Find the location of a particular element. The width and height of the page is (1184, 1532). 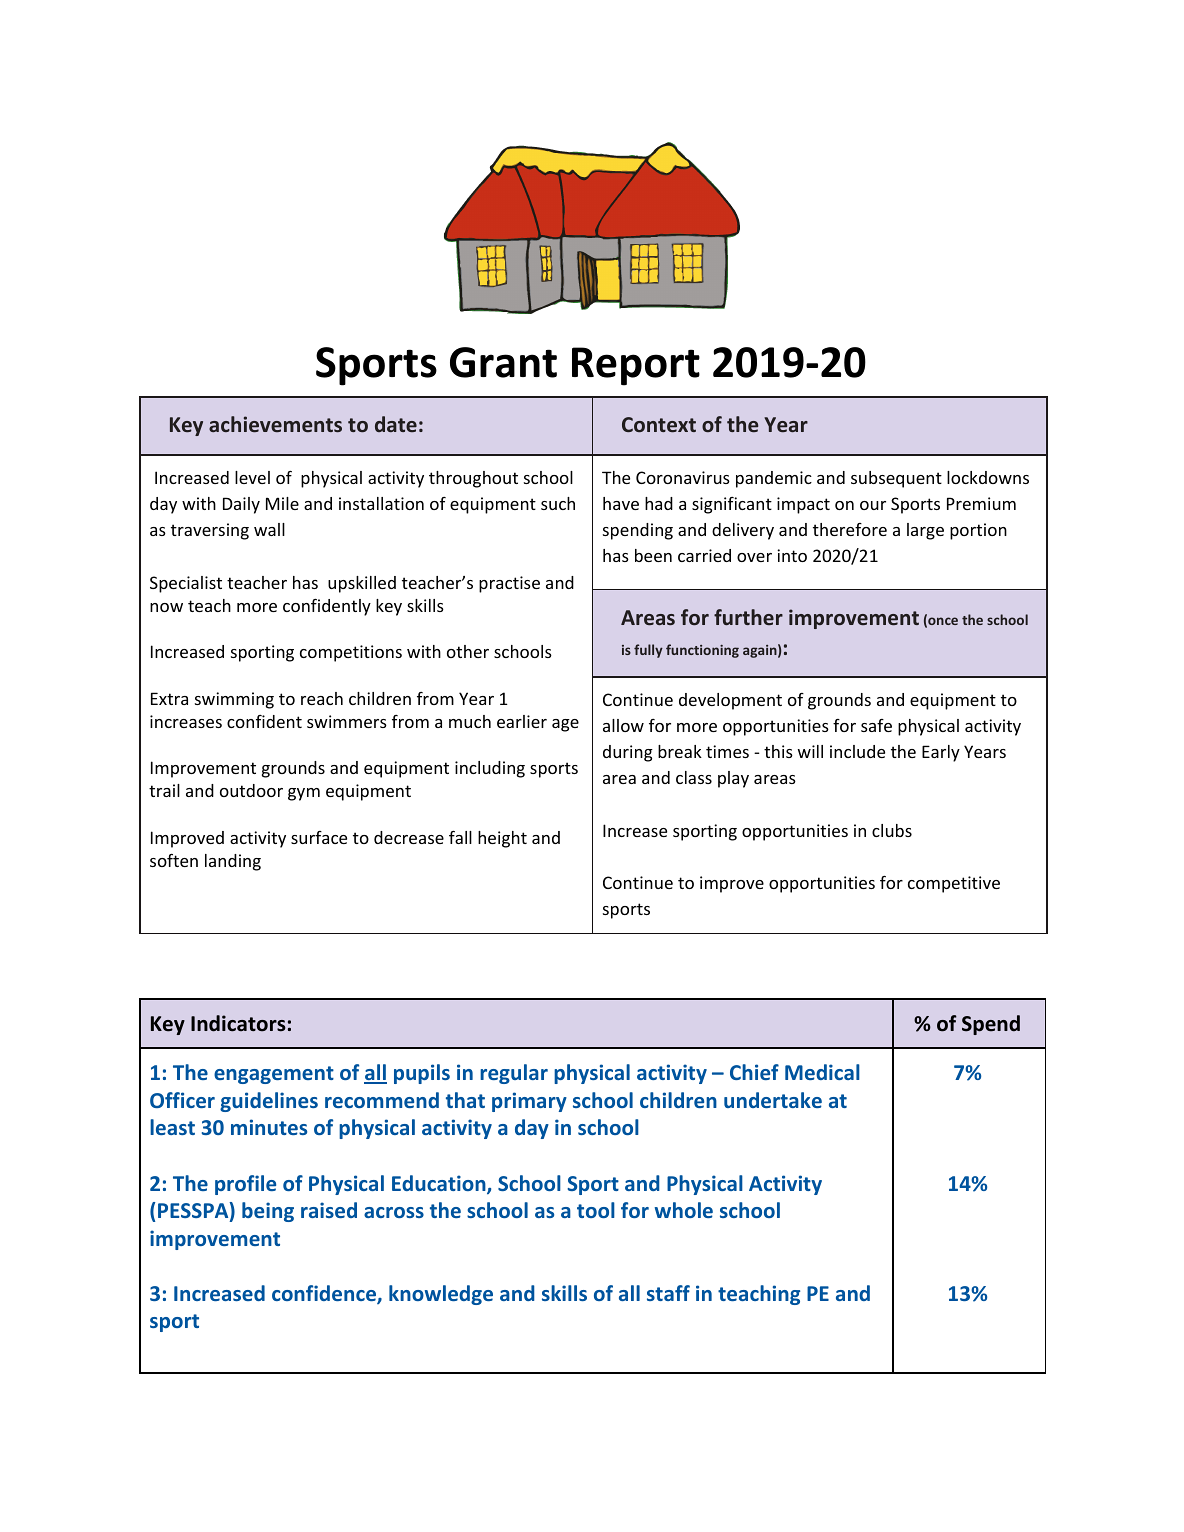

large is located at coordinates (925, 531).
